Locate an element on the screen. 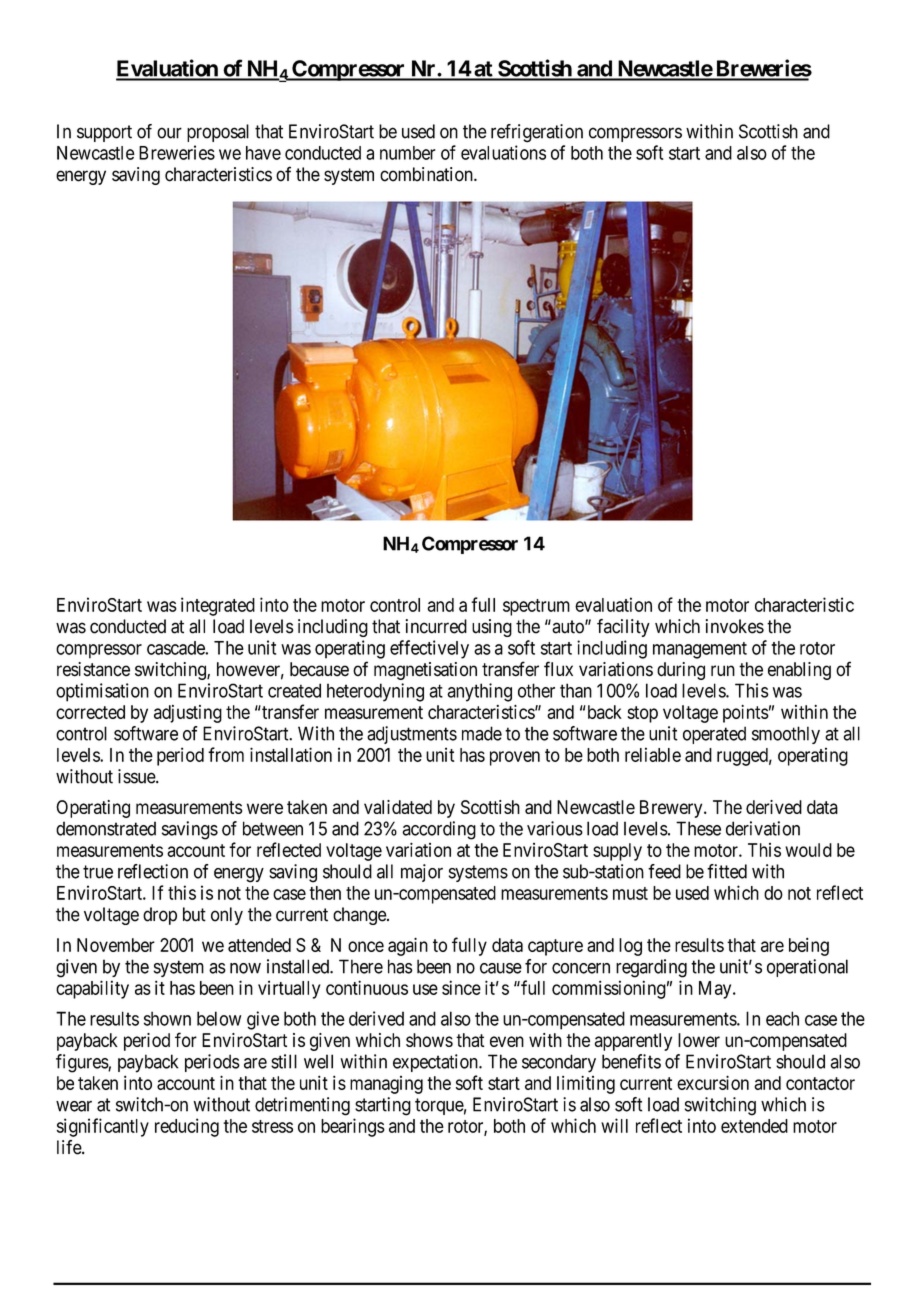 This screenshot has width=924, height=1308. spectrum is located at coordinates (536, 607).
